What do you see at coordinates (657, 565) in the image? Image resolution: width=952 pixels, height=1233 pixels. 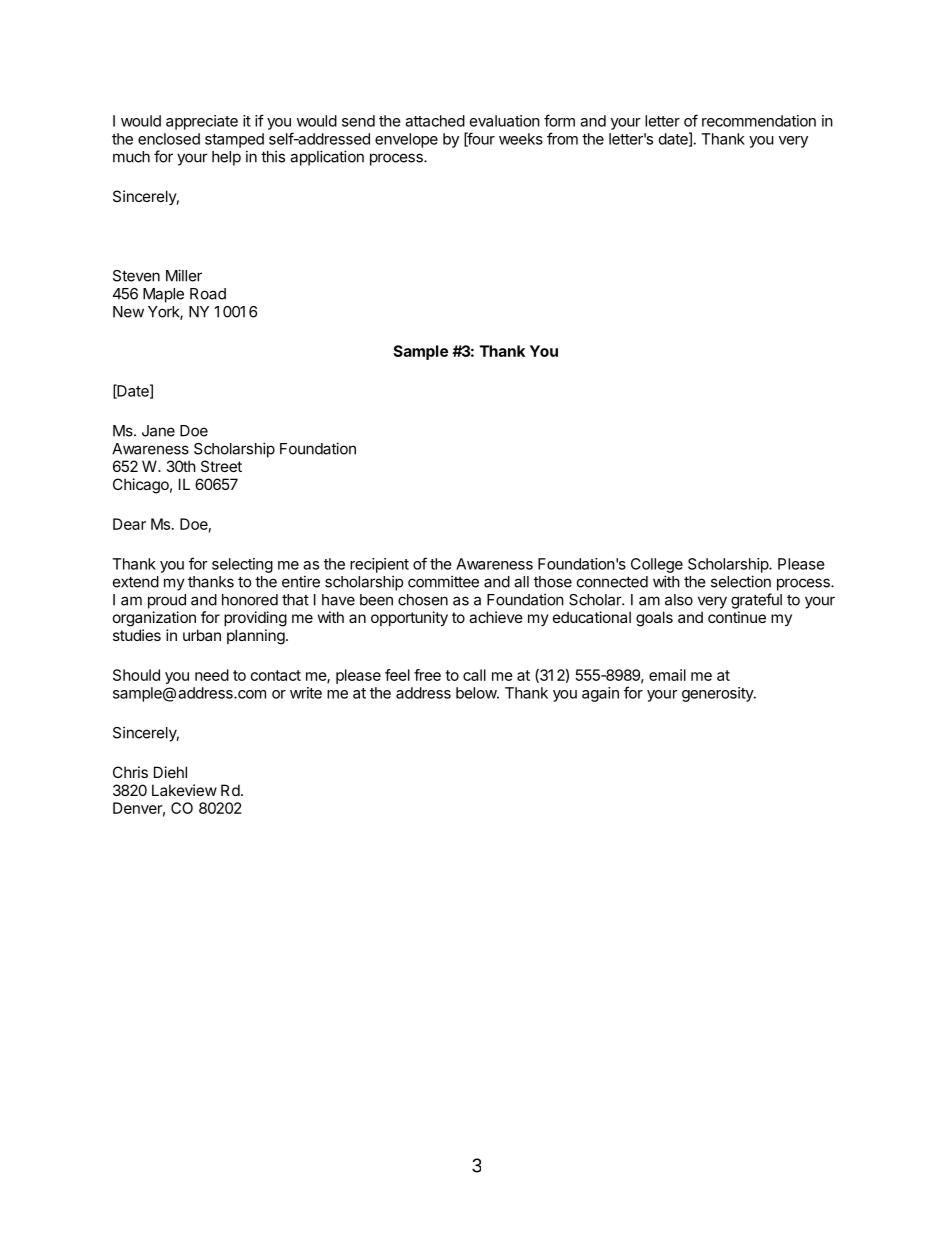 I see `College` at bounding box center [657, 565].
